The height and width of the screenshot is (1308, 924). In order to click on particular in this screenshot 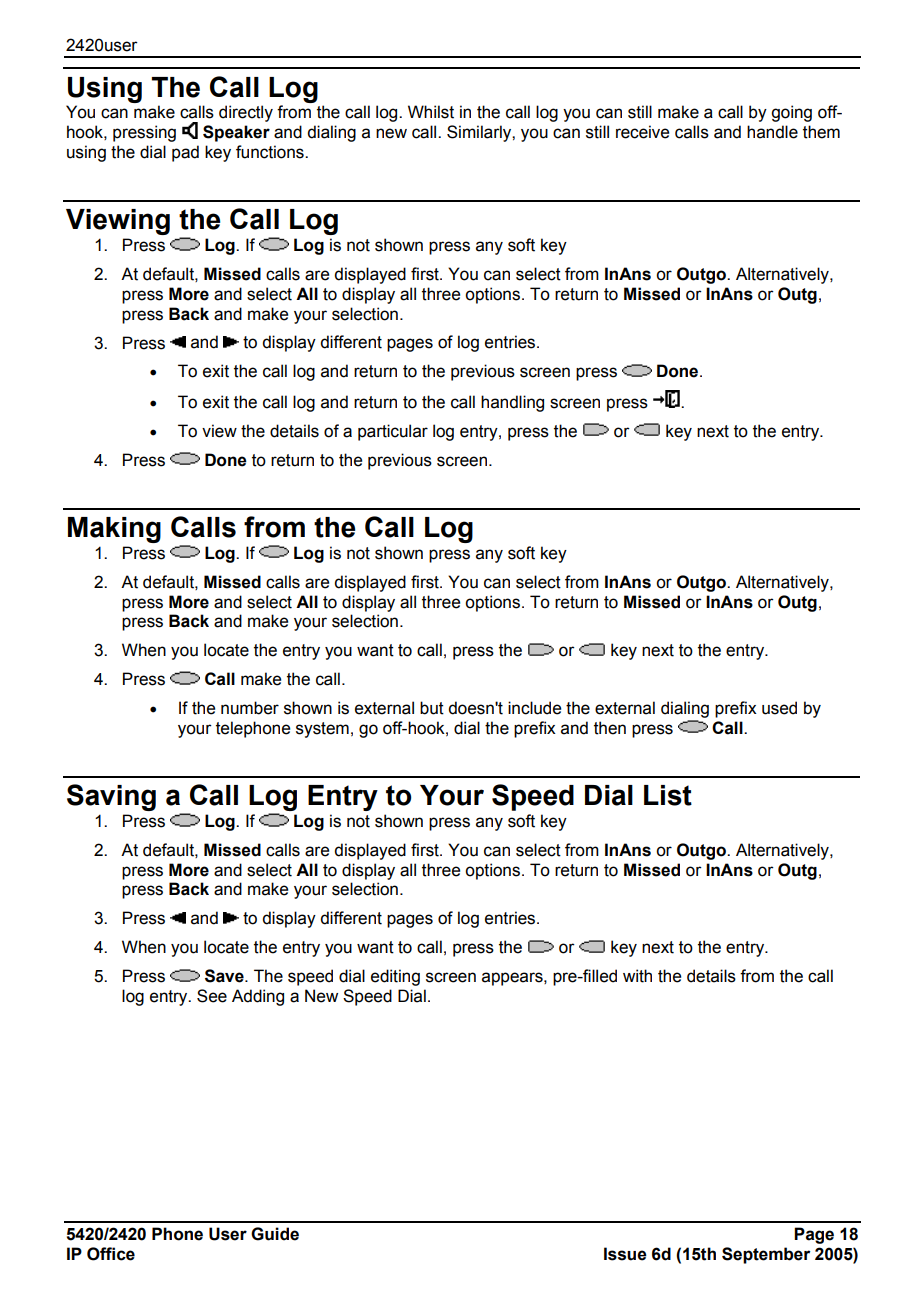, I will do `click(393, 432)`.
